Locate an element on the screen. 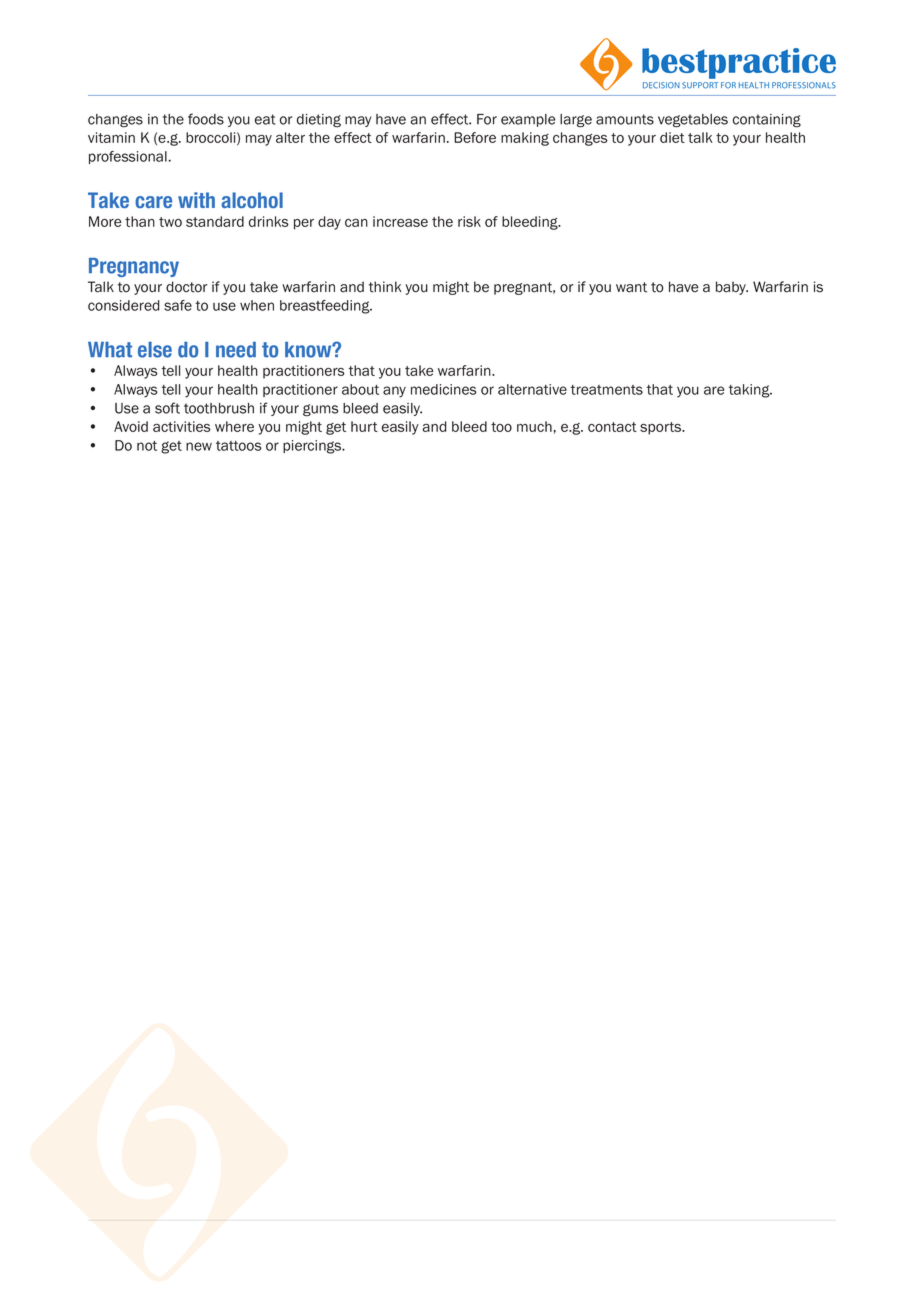  baby is located at coordinates (732, 288).
